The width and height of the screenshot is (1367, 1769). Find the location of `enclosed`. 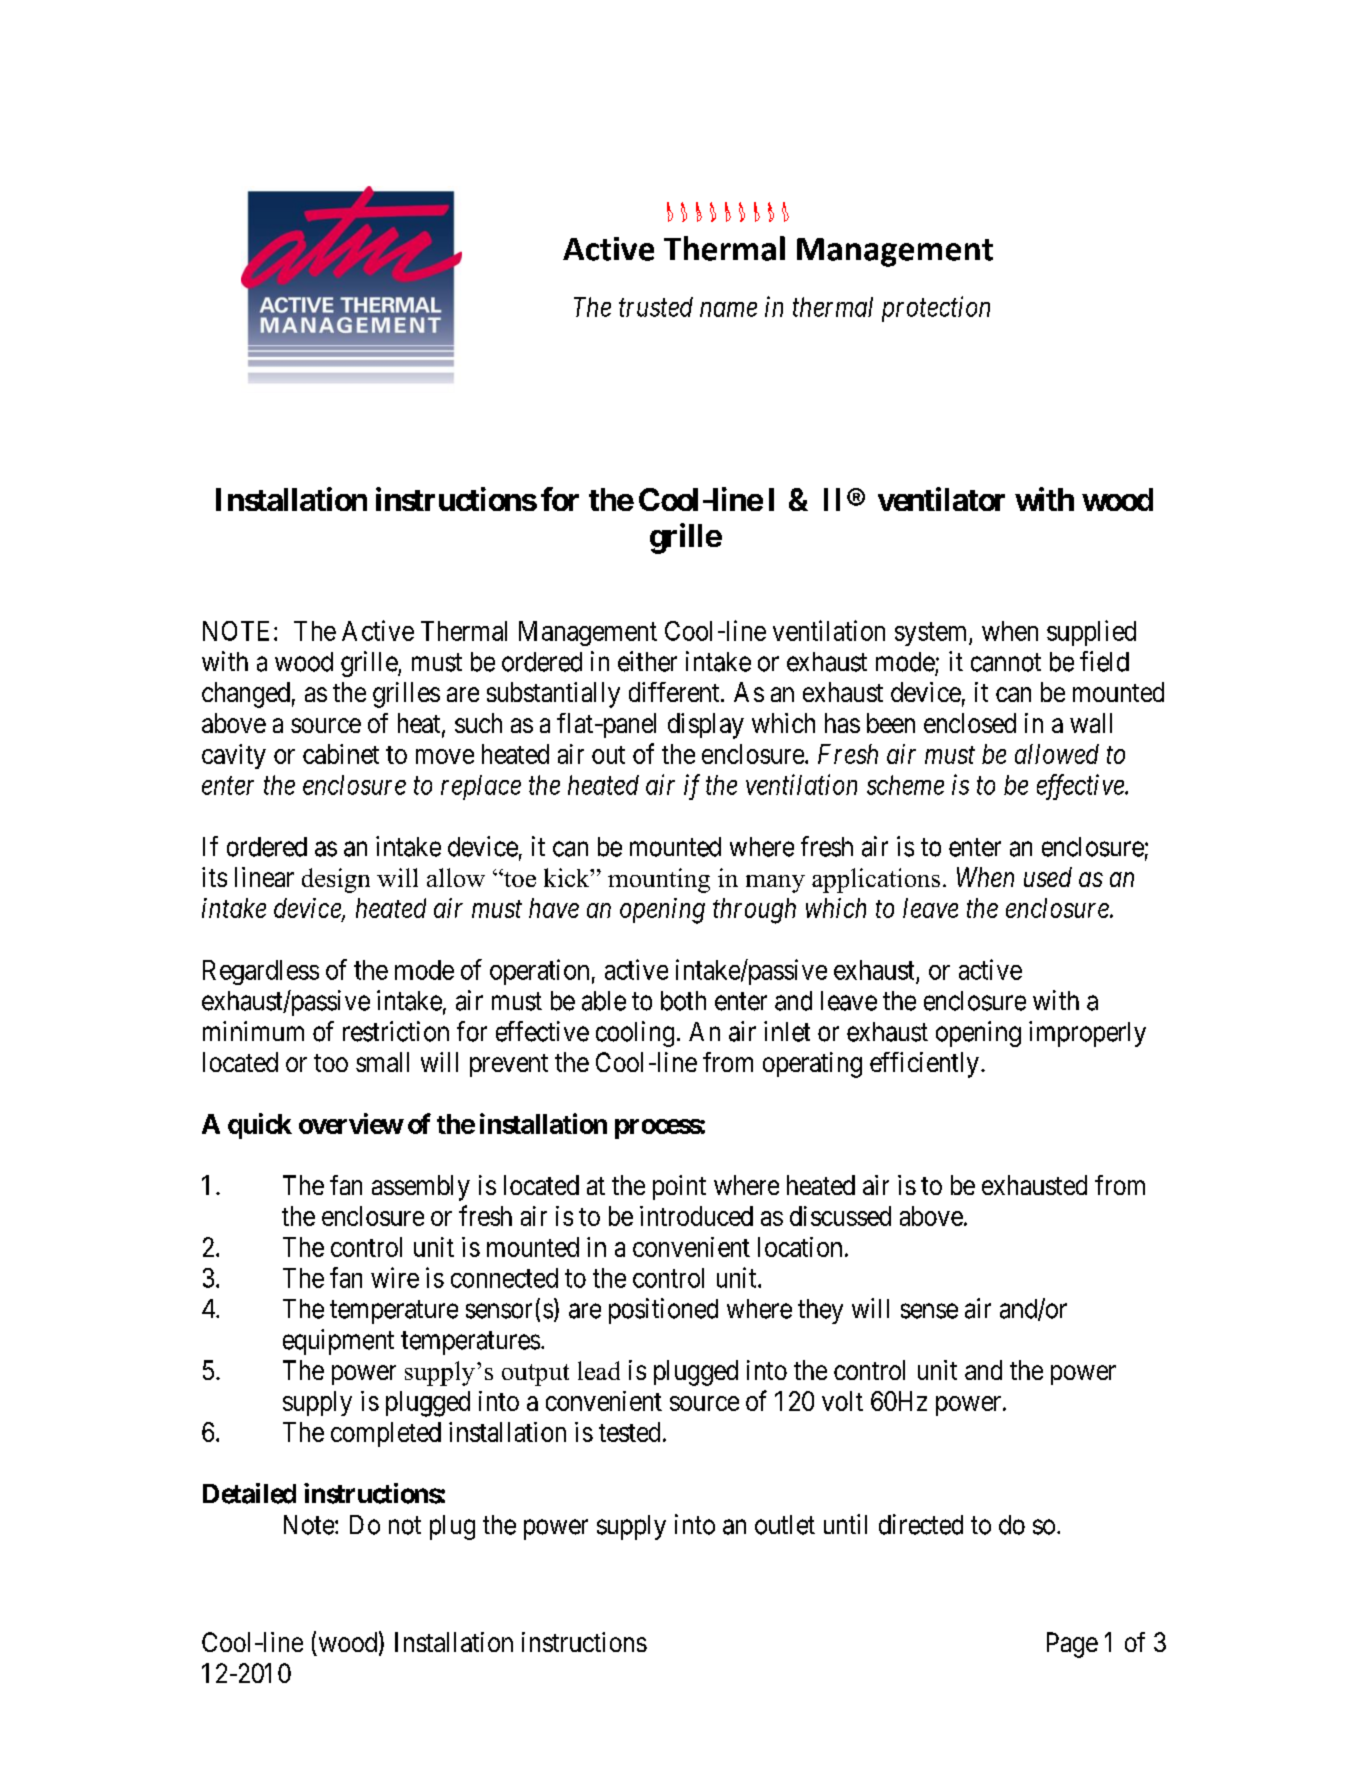

enclosed is located at coordinates (970, 723).
